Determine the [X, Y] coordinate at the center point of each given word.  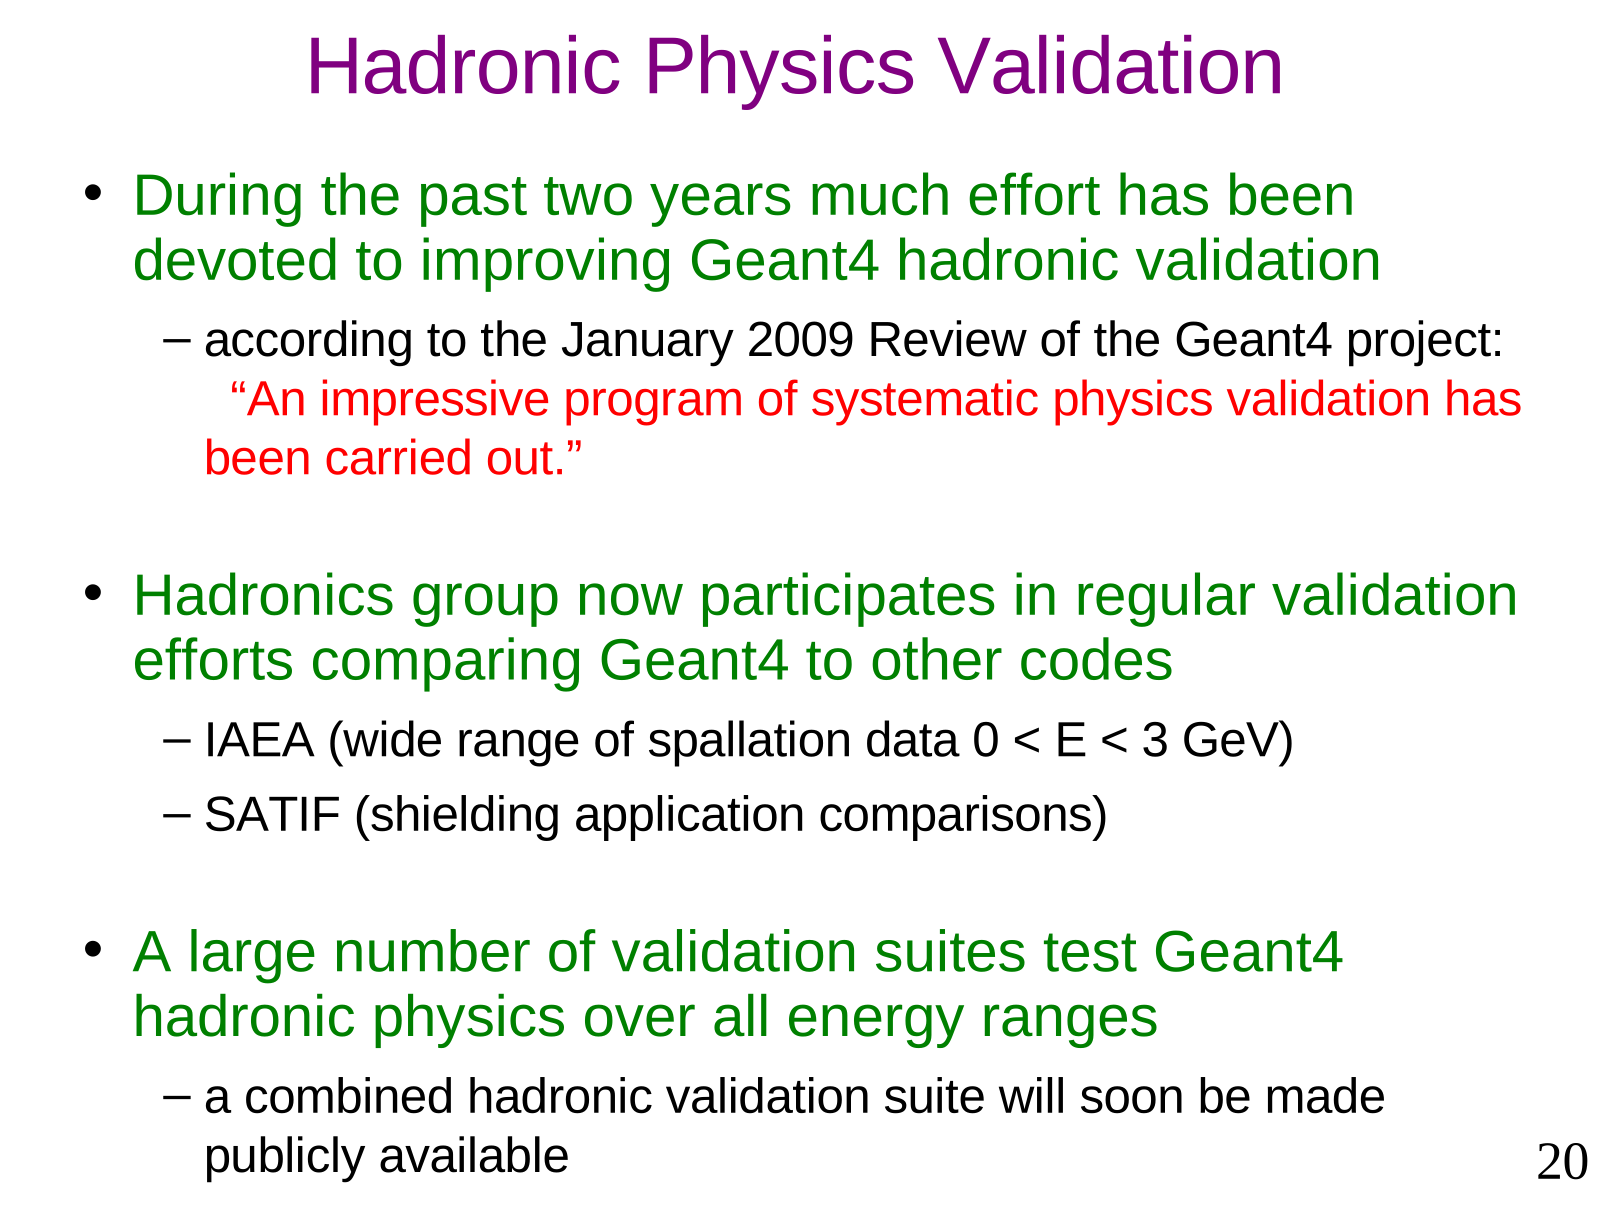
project [1420, 343]
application [689, 818]
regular [1166, 599]
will [1031, 1095]
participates [849, 599]
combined [348, 1095]
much [880, 194]
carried [398, 456]
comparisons [956, 818]
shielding [463, 818]
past [474, 202]
